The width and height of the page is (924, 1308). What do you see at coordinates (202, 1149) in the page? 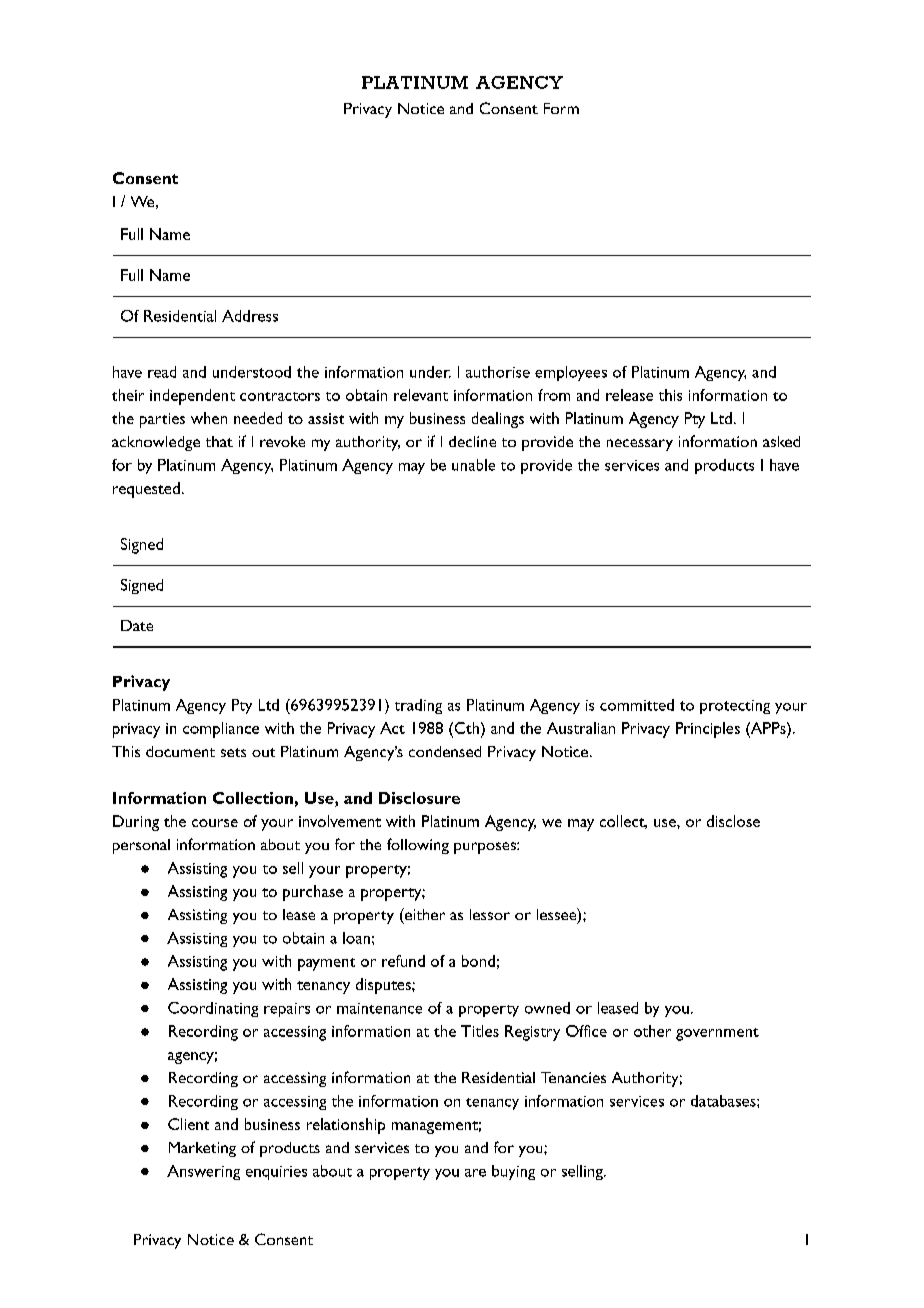
I see `Marketing` at bounding box center [202, 1149].
